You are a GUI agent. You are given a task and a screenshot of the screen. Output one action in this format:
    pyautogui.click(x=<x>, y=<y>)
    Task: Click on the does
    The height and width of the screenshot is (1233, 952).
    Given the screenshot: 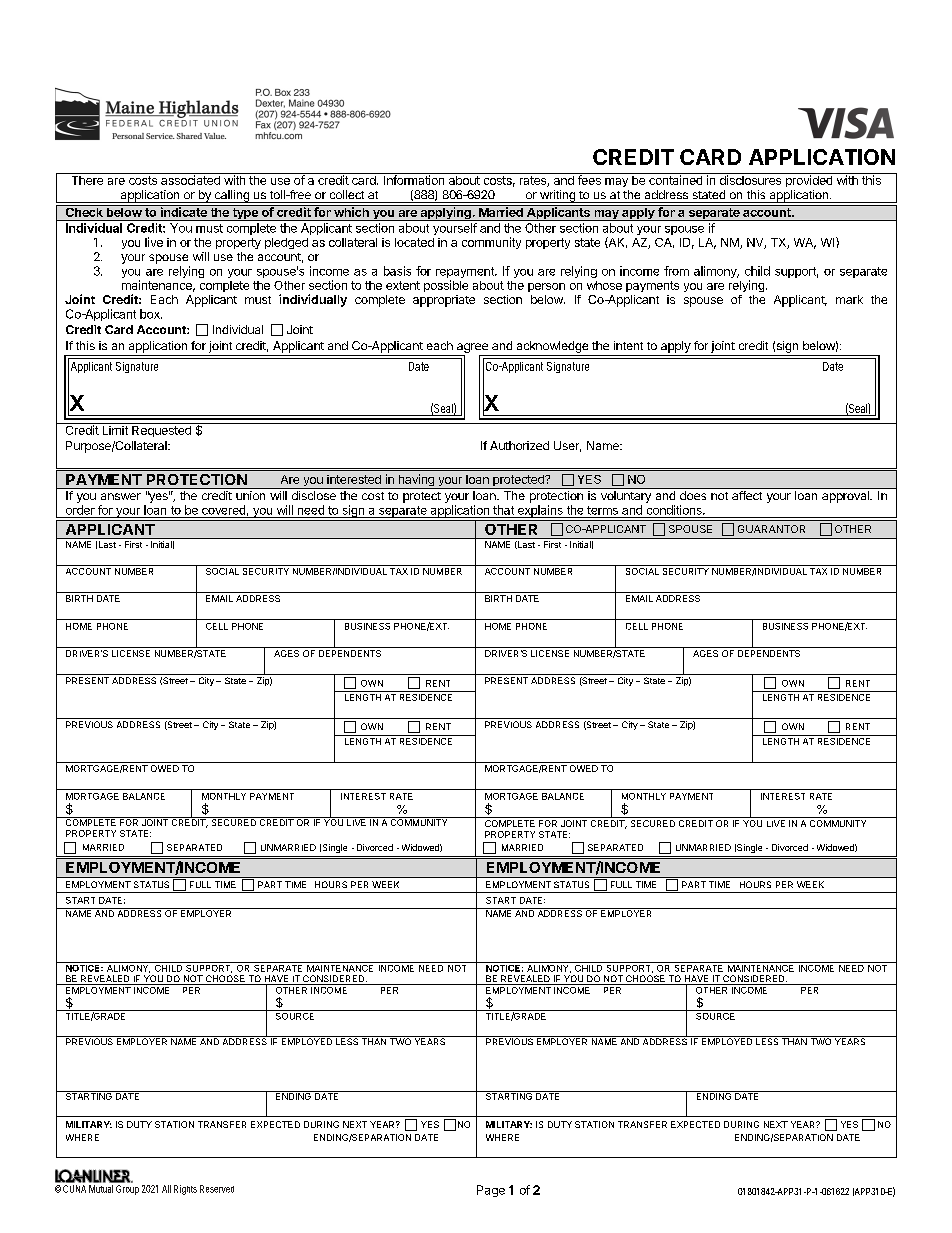 What is the action you would take?
    pyautogui.click(x=693, y=495)
